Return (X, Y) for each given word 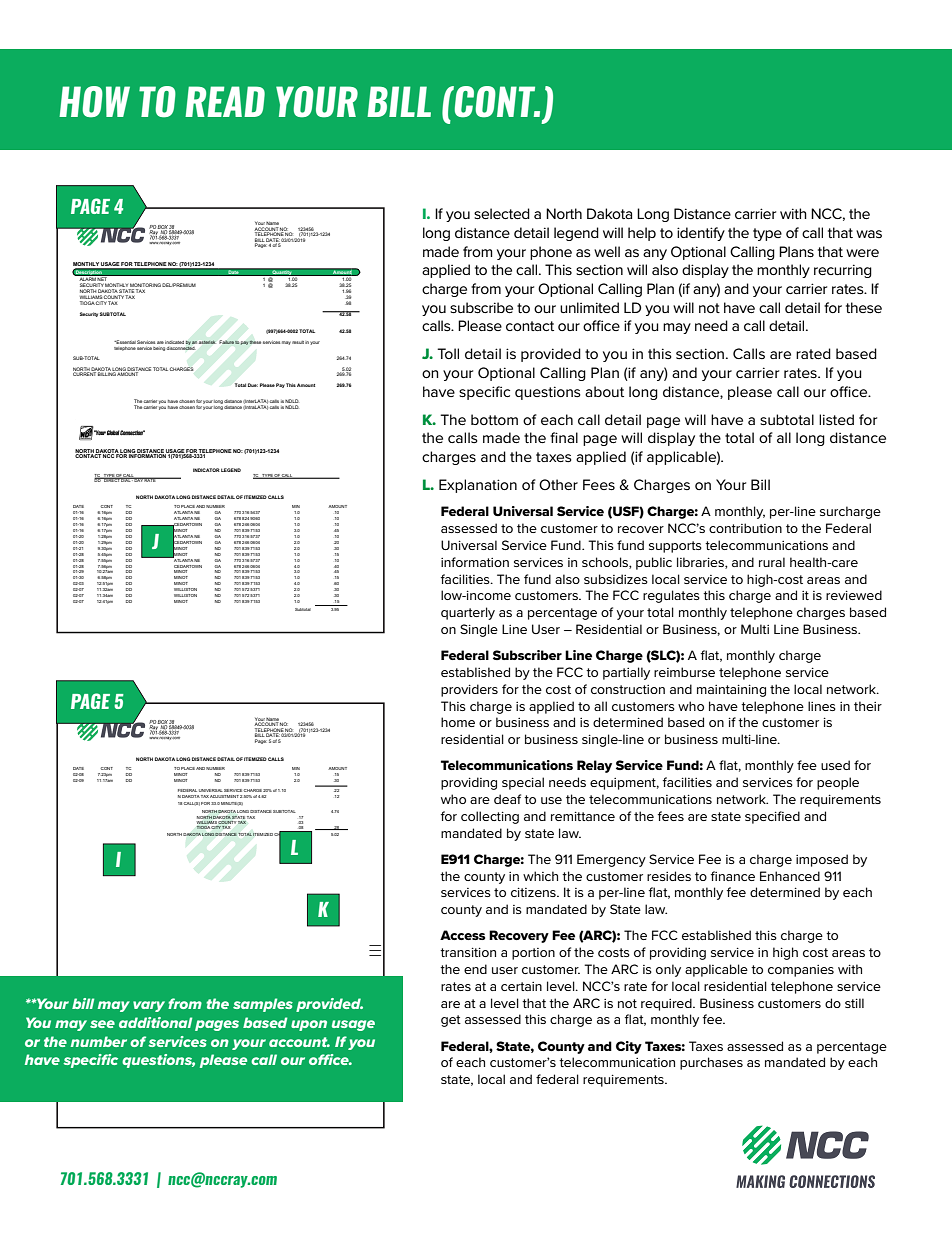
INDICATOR (206, 470)
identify (701, 234)
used (835, 765)
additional (155, 1022)
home (458, 722)
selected (502, 213)
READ (225, 101)
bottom (494, 419)
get (451, 1021)
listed (836, 419)
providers (469, 690)
